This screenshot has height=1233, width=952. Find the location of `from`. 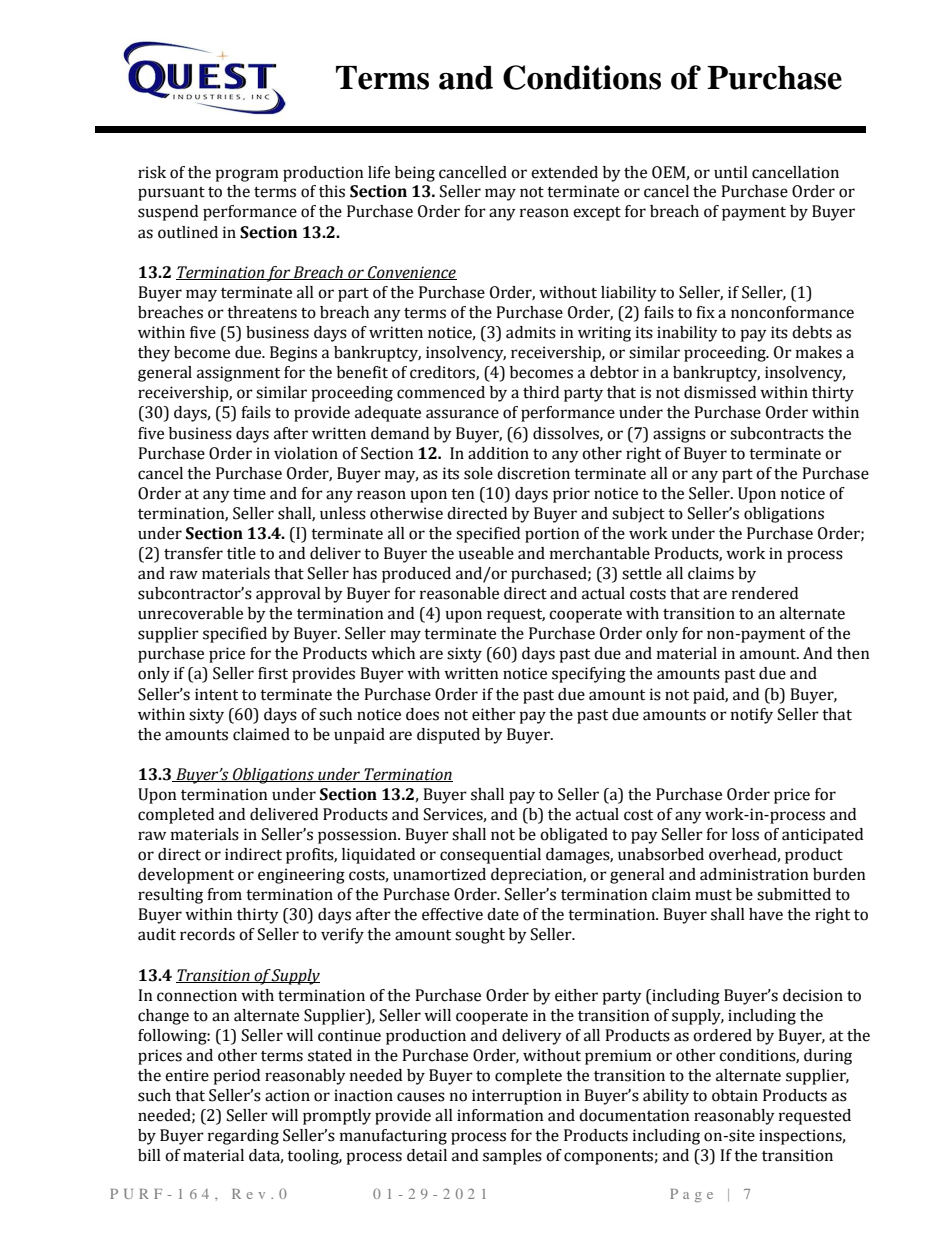

from is located at coordinates (224, 894).
